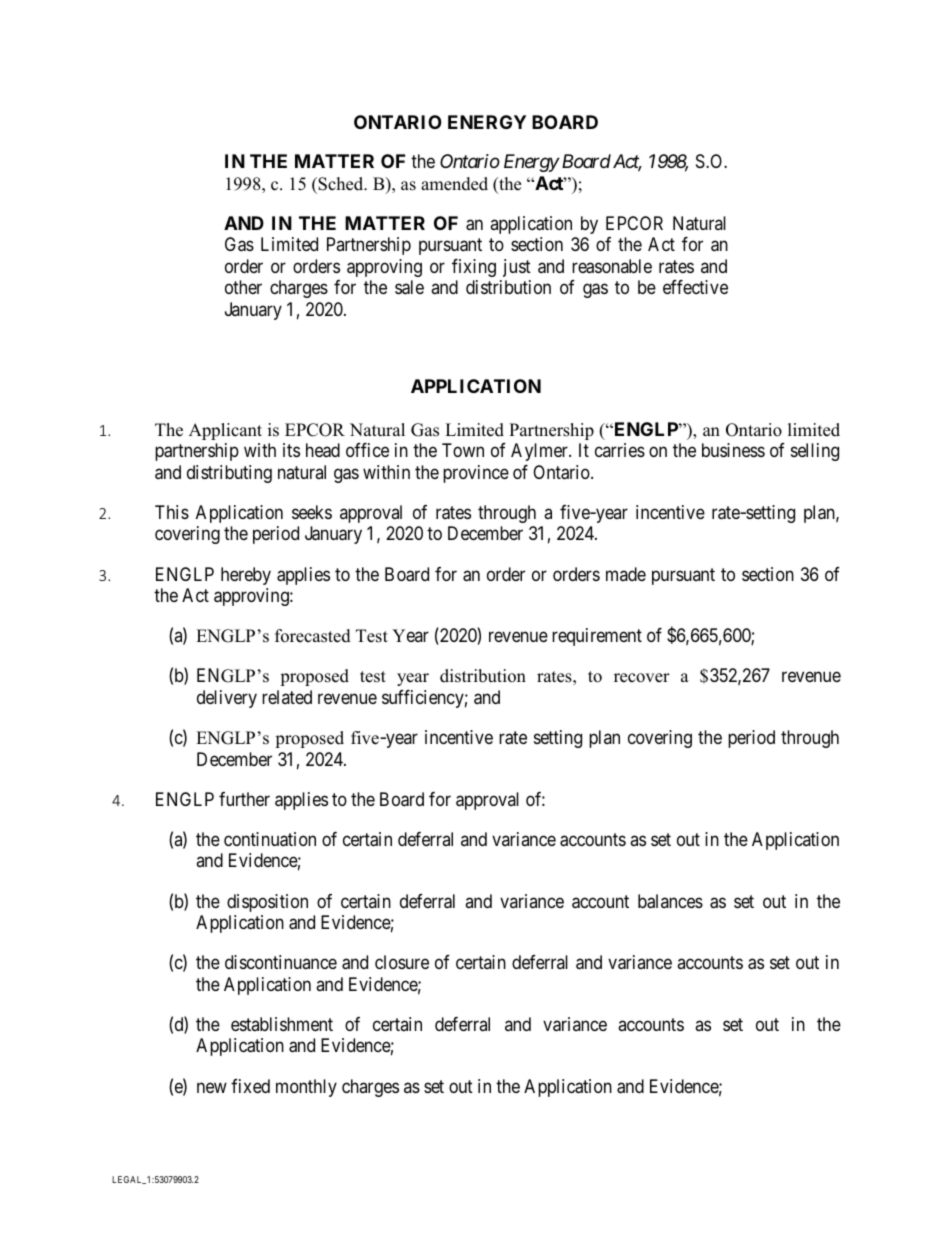 This screenshot has width=952, height=1233. I want to click on amended, so click(454, 184).
